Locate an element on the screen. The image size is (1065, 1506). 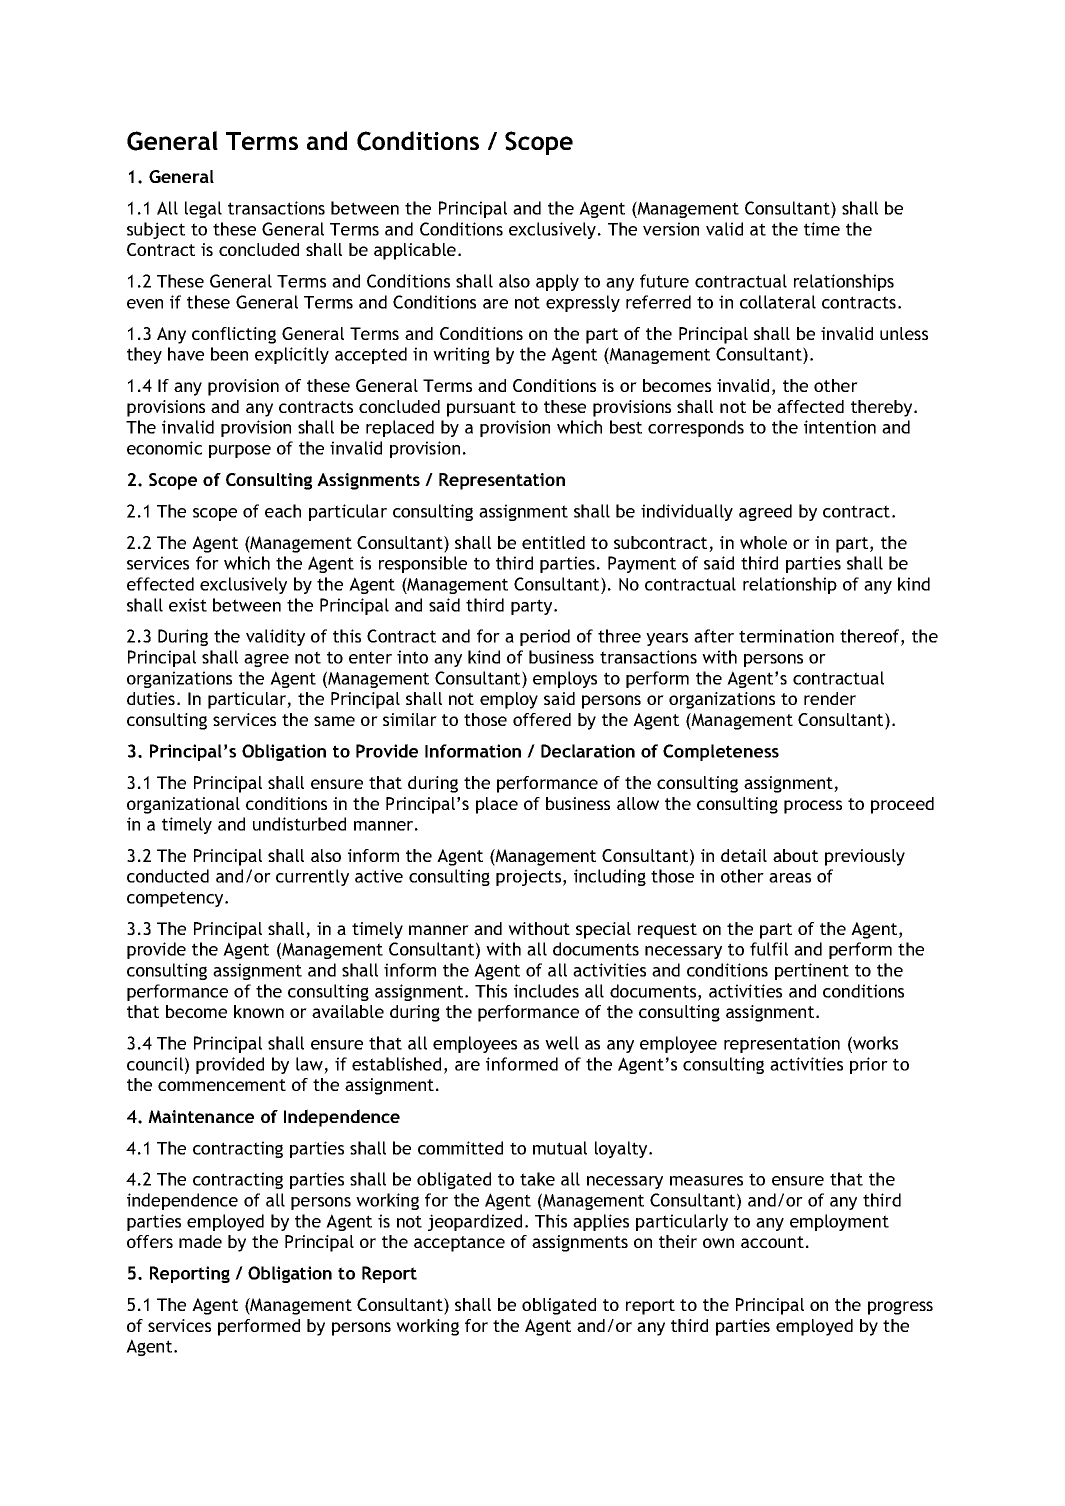
exist is located at coordinates (188, 605).
